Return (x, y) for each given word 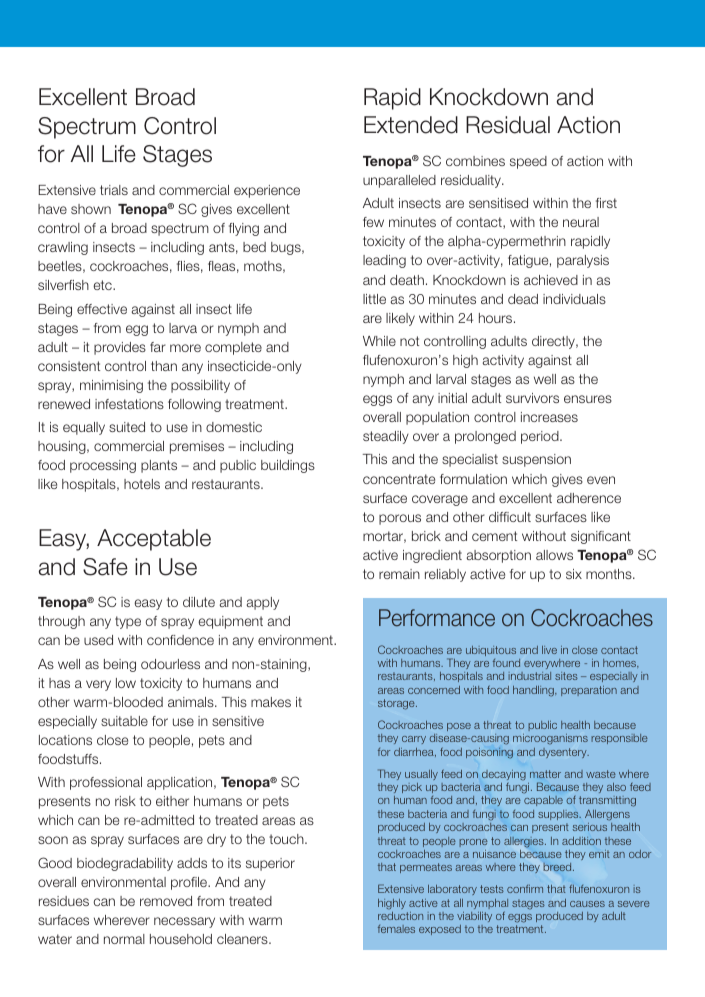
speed (528, 162)
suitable (124, 721)
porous (400, 519)
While (379, 341)
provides (120, 348)
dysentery (564, 753)
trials (114, 190)
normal (124, 939)
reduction (400, 916)
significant (601, 537)
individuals (574, 299)
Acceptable (154, 540)
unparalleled (399, 181)
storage (397, 704)
